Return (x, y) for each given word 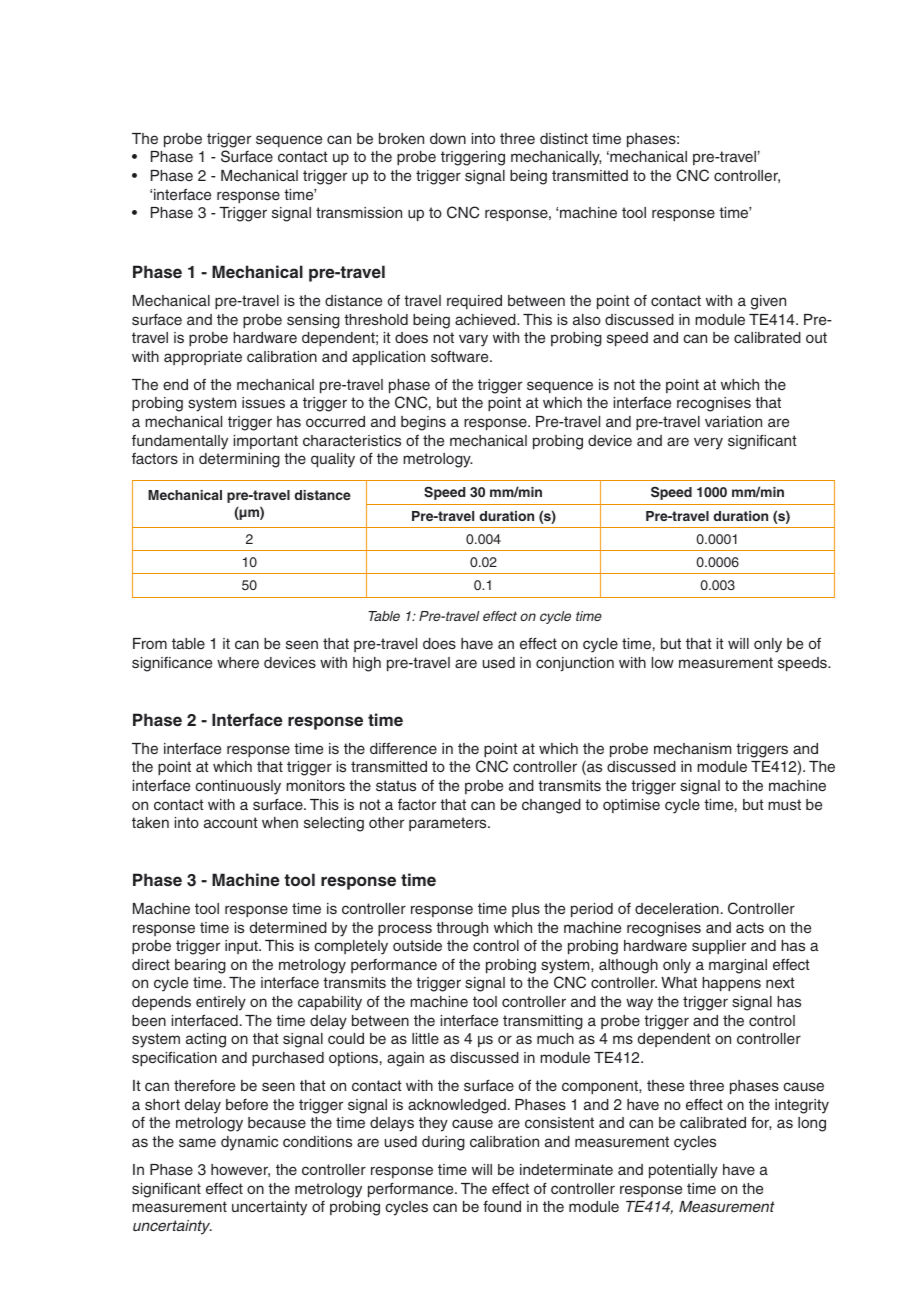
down (448, 138)
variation (733, 421)
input (242, 947)
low (663, 662)
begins (423, 423)
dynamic (249, 1143)
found (502, 1206)
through (462, 929)
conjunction (575, 664)
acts (750, 927)
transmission (359, 212)
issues (263, 402)
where (238, 662)
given (768, 302)
